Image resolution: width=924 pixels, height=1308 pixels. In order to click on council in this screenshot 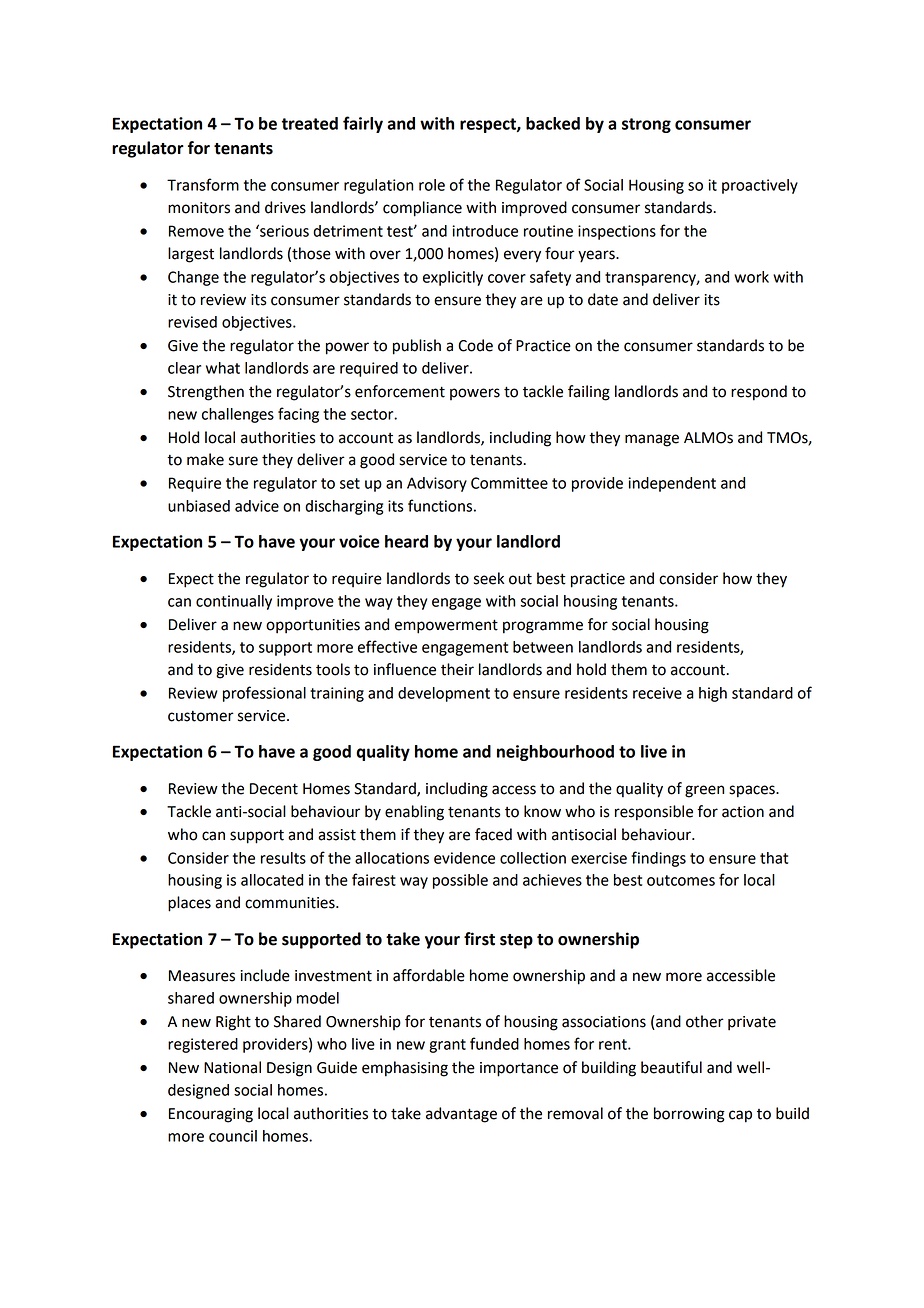, I will do `click(233, 1136)`.
